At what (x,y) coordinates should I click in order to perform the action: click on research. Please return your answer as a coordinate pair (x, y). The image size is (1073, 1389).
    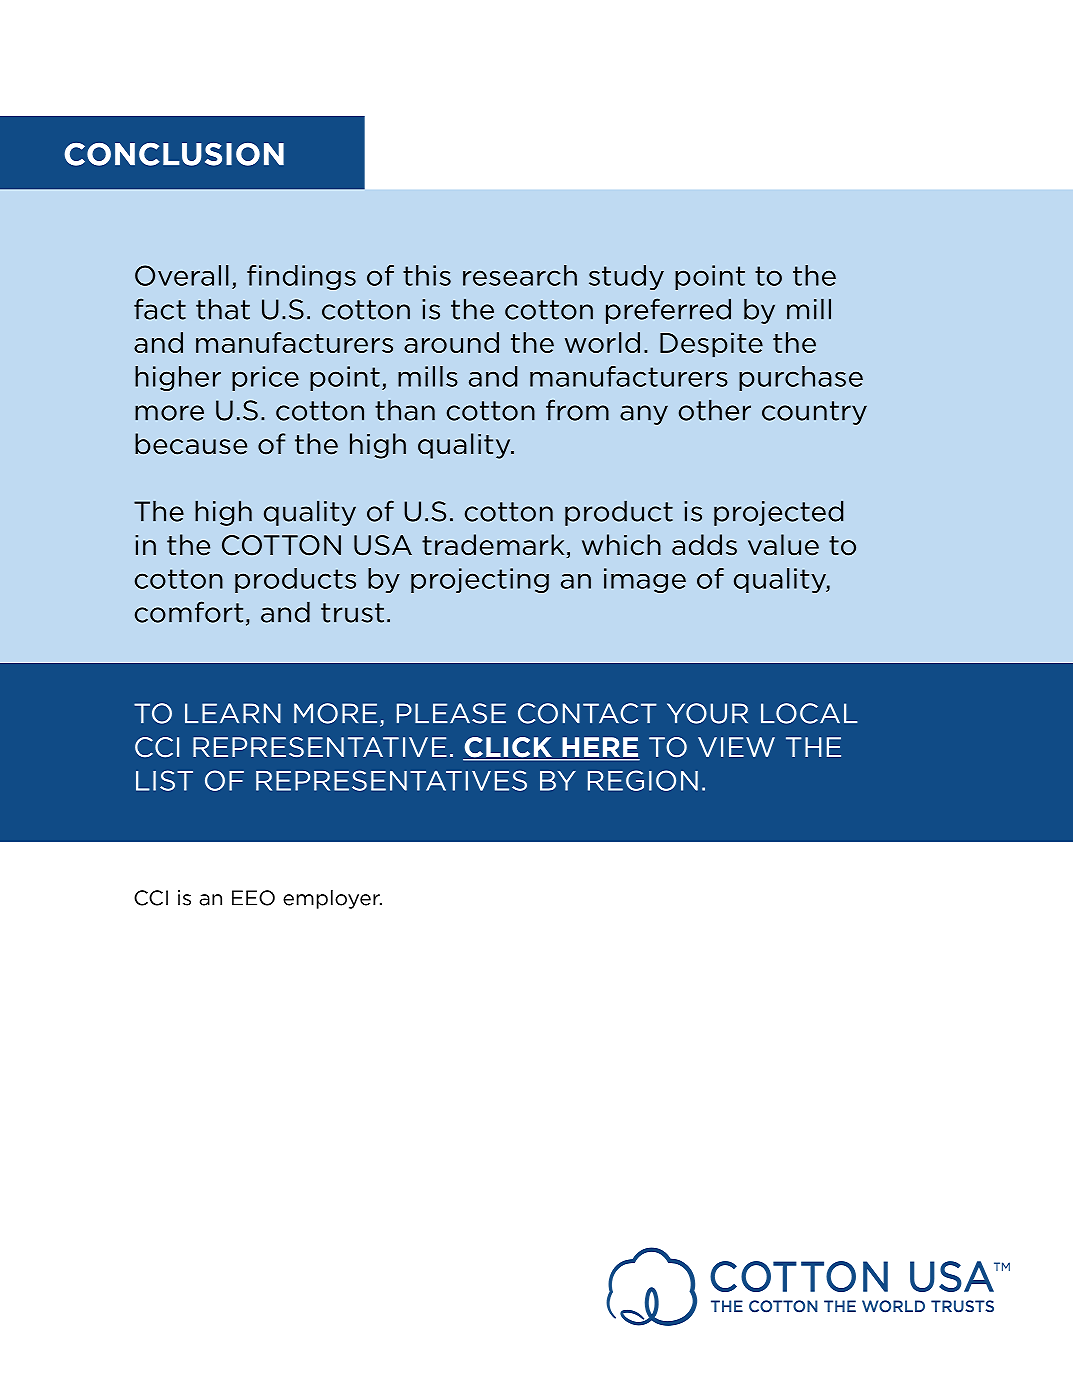
    Looking at the image, I should click on (520, 275).
